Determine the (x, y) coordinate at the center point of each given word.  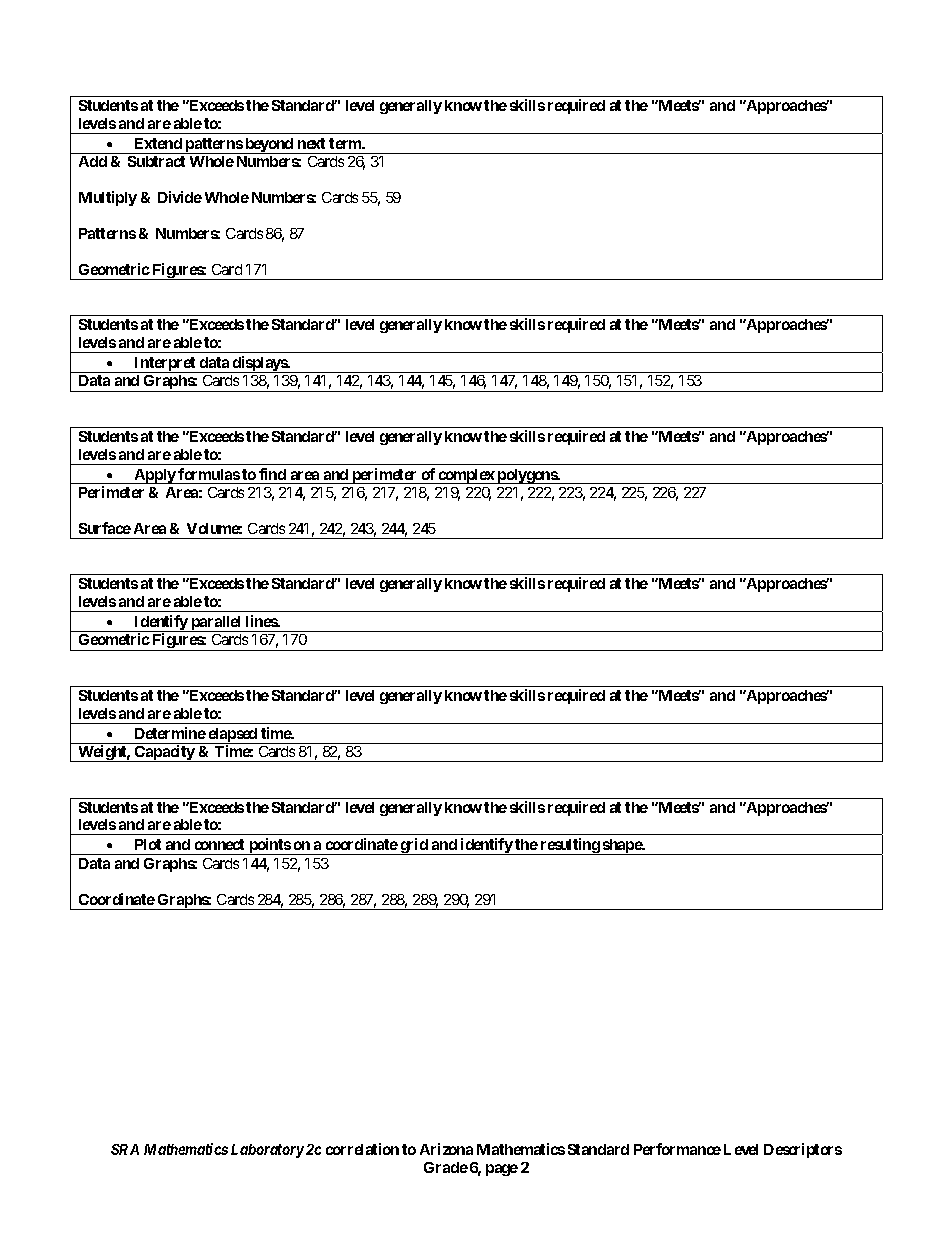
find (272, 474)
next (311, 143)
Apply (154, 476)
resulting (569, 846)
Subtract (156, 161)
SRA (125, 1149)
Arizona (446, 1149)
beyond (269, 146)
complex (466, 476)
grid (414, 846)
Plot (148, 844)
